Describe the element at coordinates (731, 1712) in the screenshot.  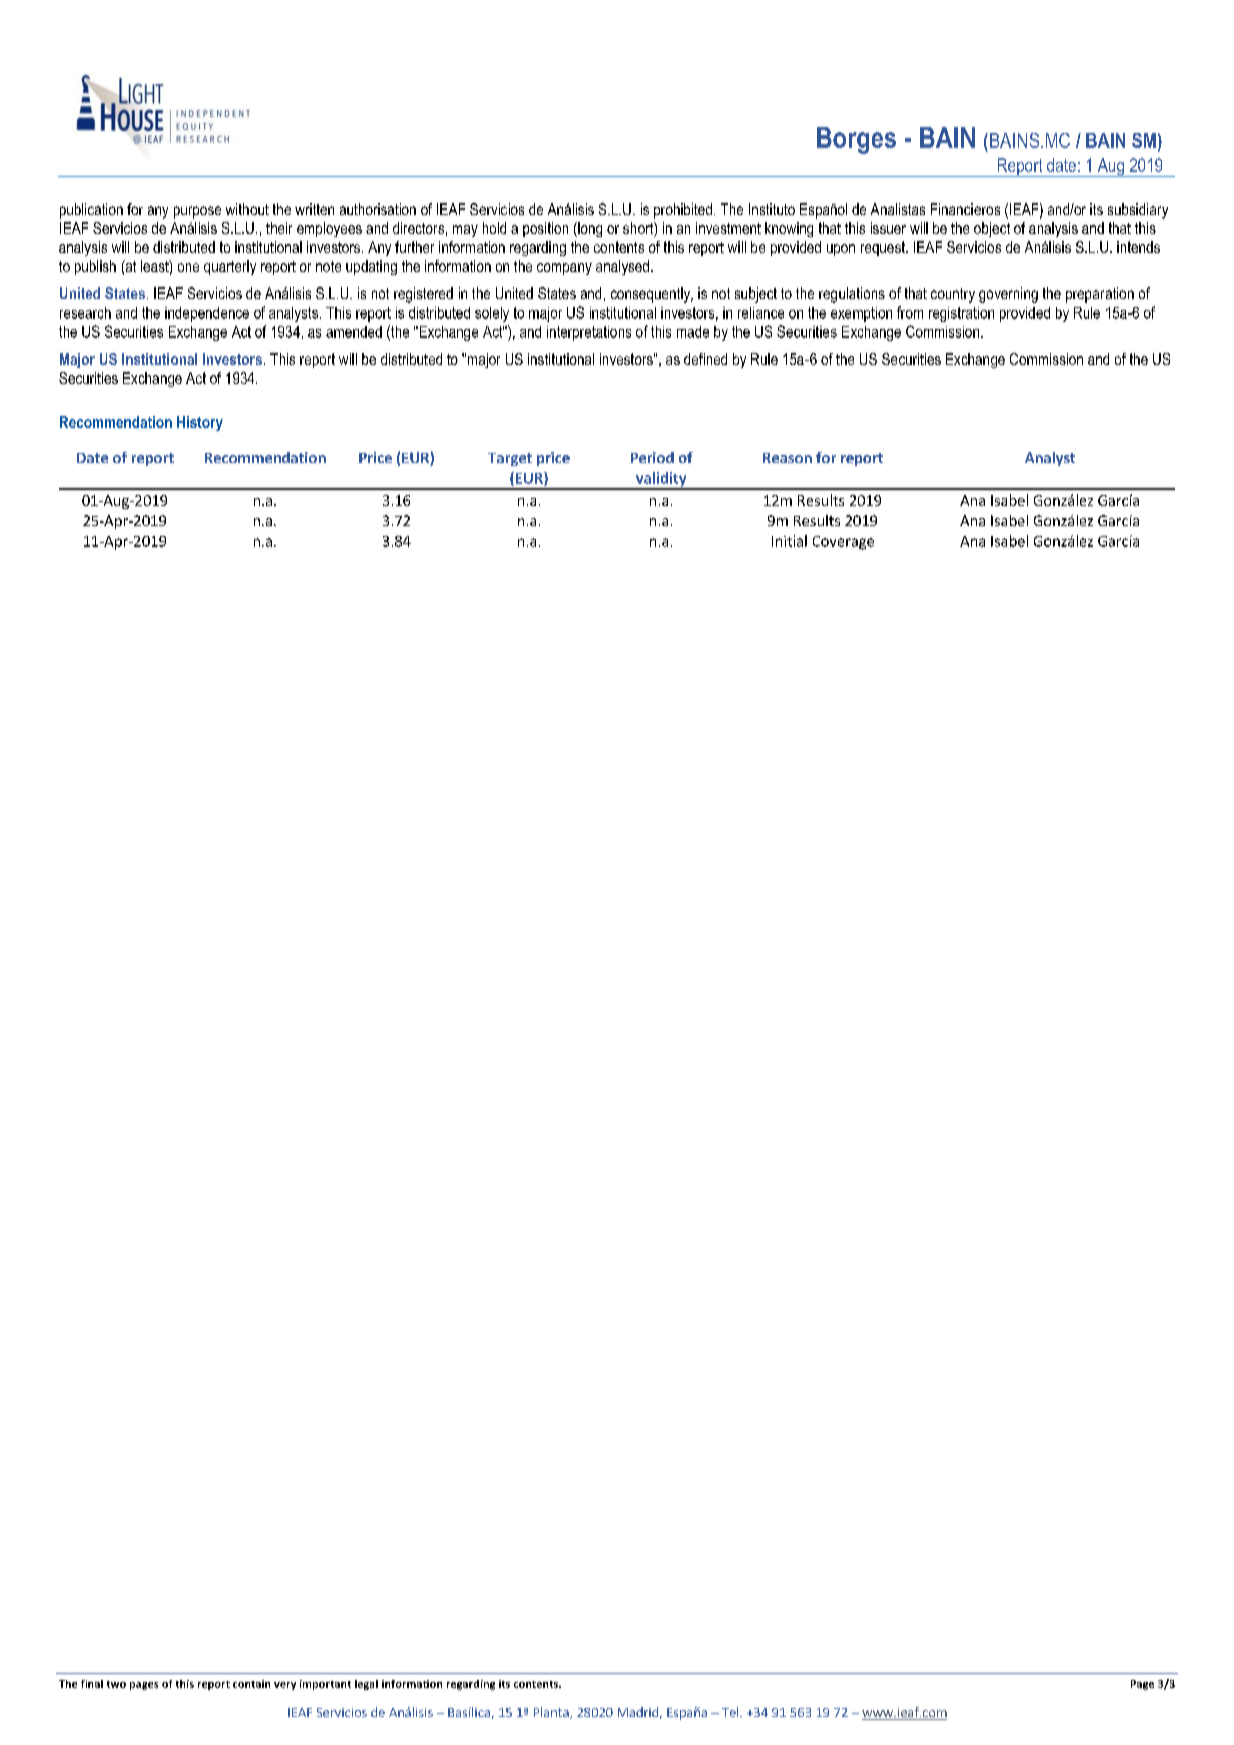
I see `Tel` at that location.
